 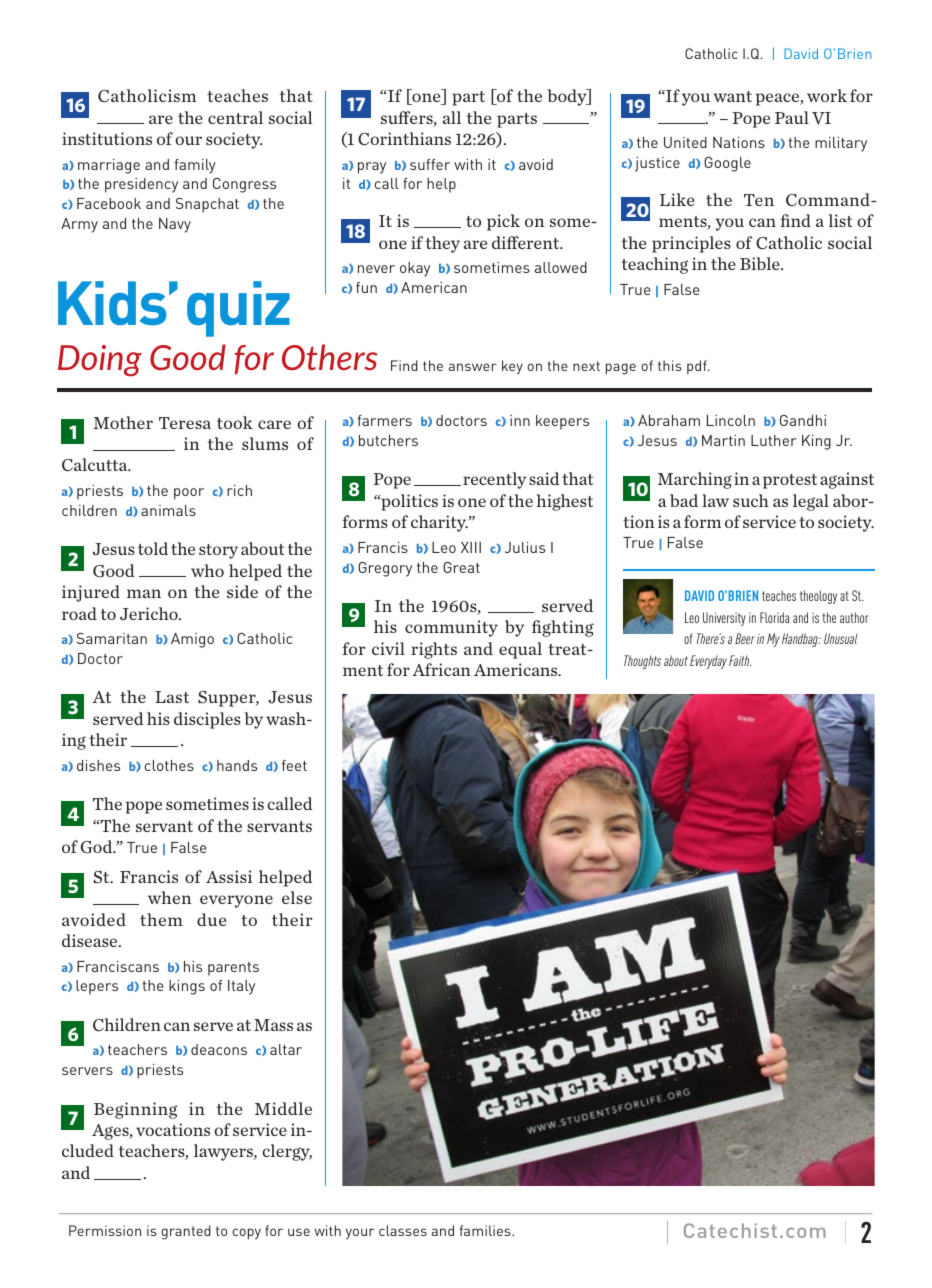 What do you see at coordinates (192, 640) in the screenshot?
I see `Amigo` at bounding box center [192, 640].
